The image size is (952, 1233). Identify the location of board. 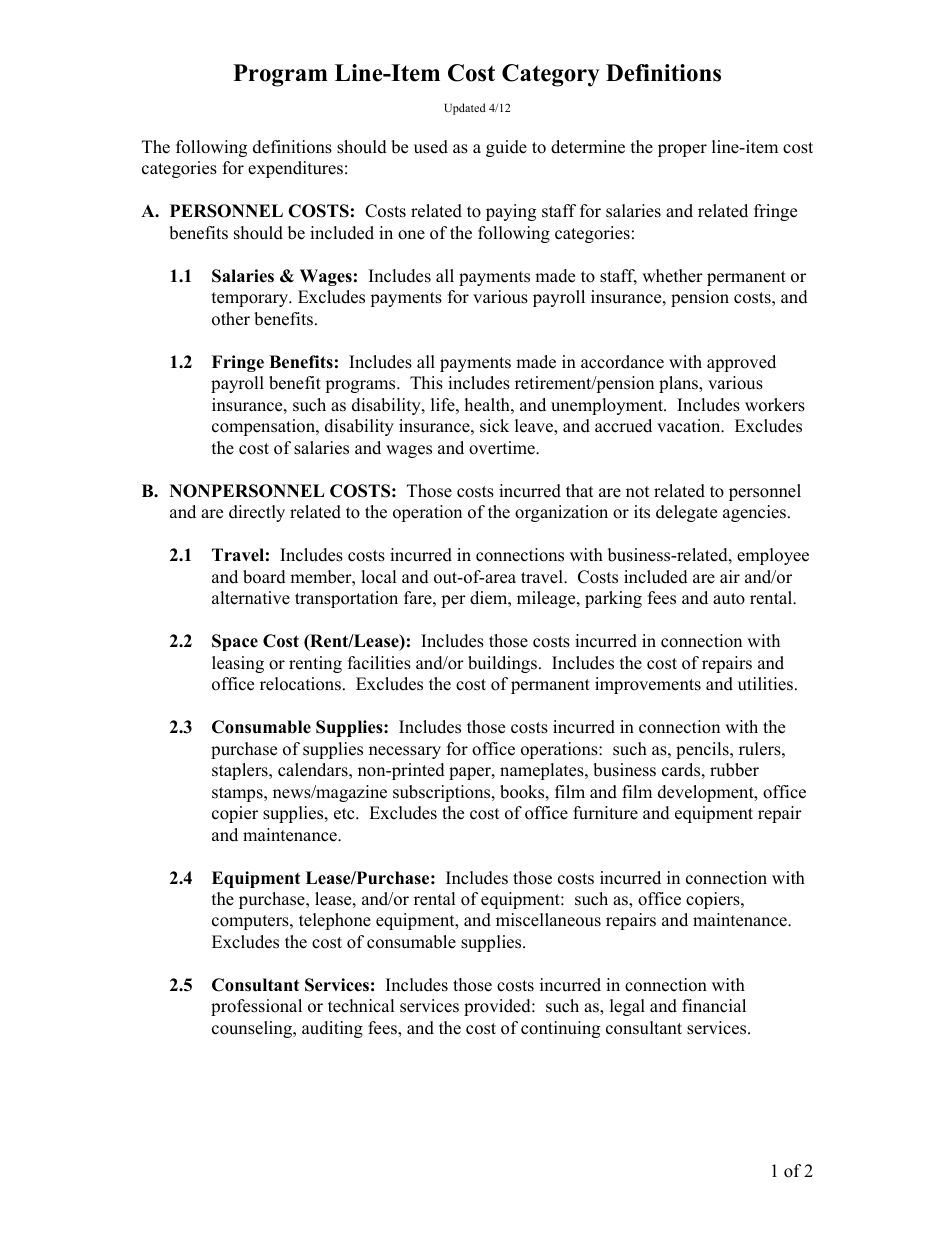
(264, 577).
